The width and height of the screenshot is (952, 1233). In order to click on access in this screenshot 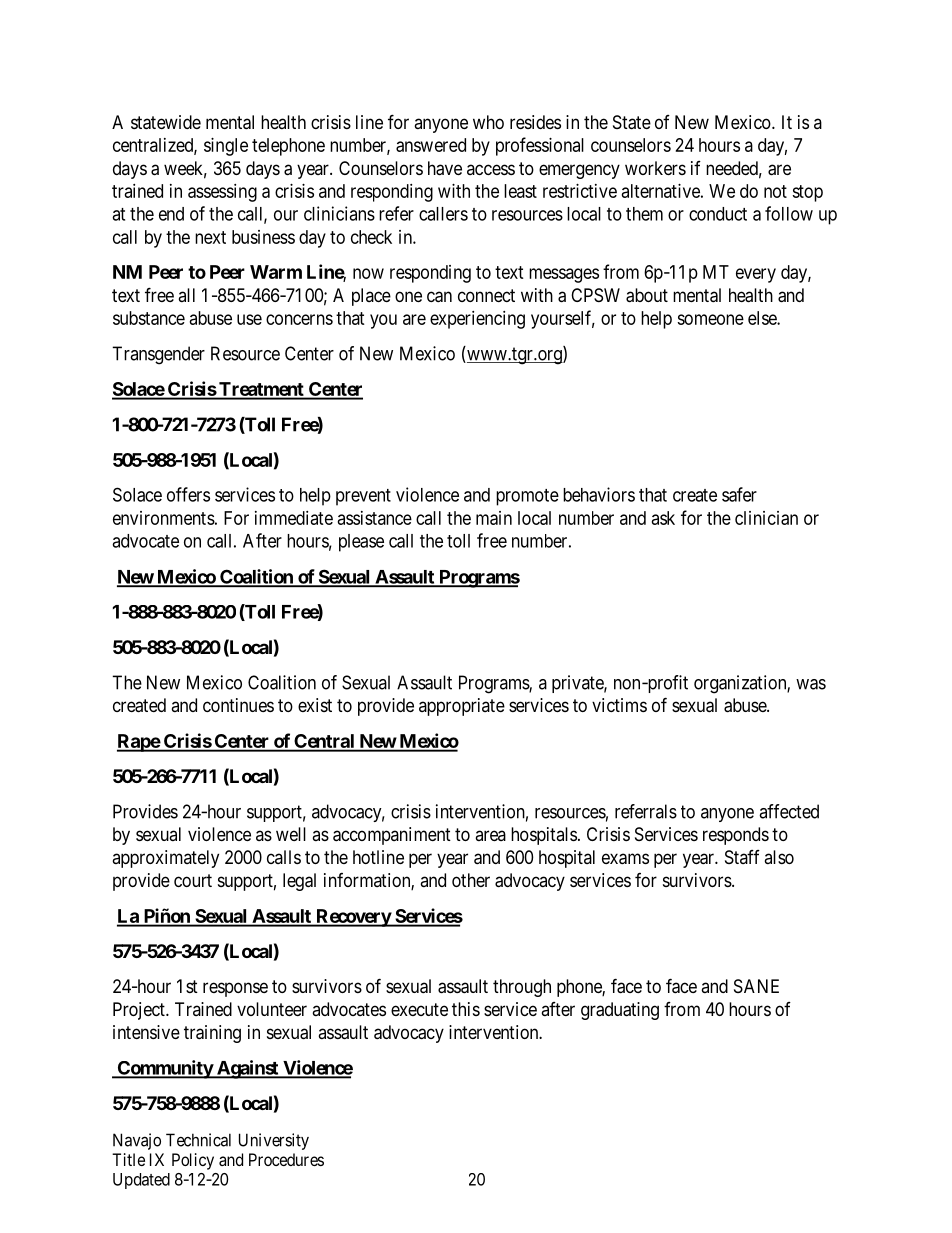, I will do `click(491, 169)`.
